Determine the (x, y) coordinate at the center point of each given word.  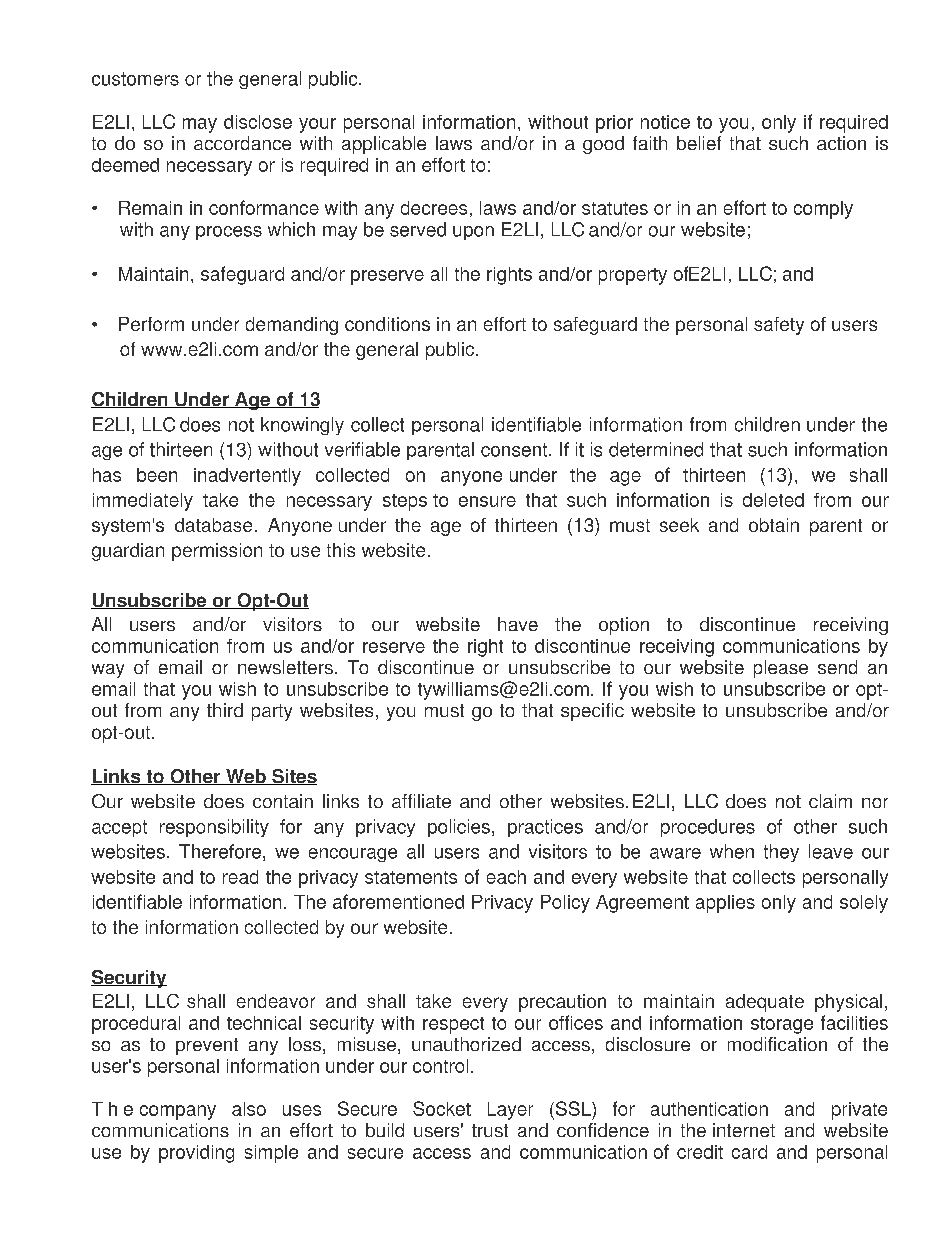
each (506, 877)
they (781, 853)
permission (217, 552)
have (518, 624)
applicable (384, 145)
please (781, 669)
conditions (387, 324)
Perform (151, 324)
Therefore (220, 851)
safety (779, 326)
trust (490, 1130)
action (841, 143)
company (178, 1112)
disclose (258, 122)
